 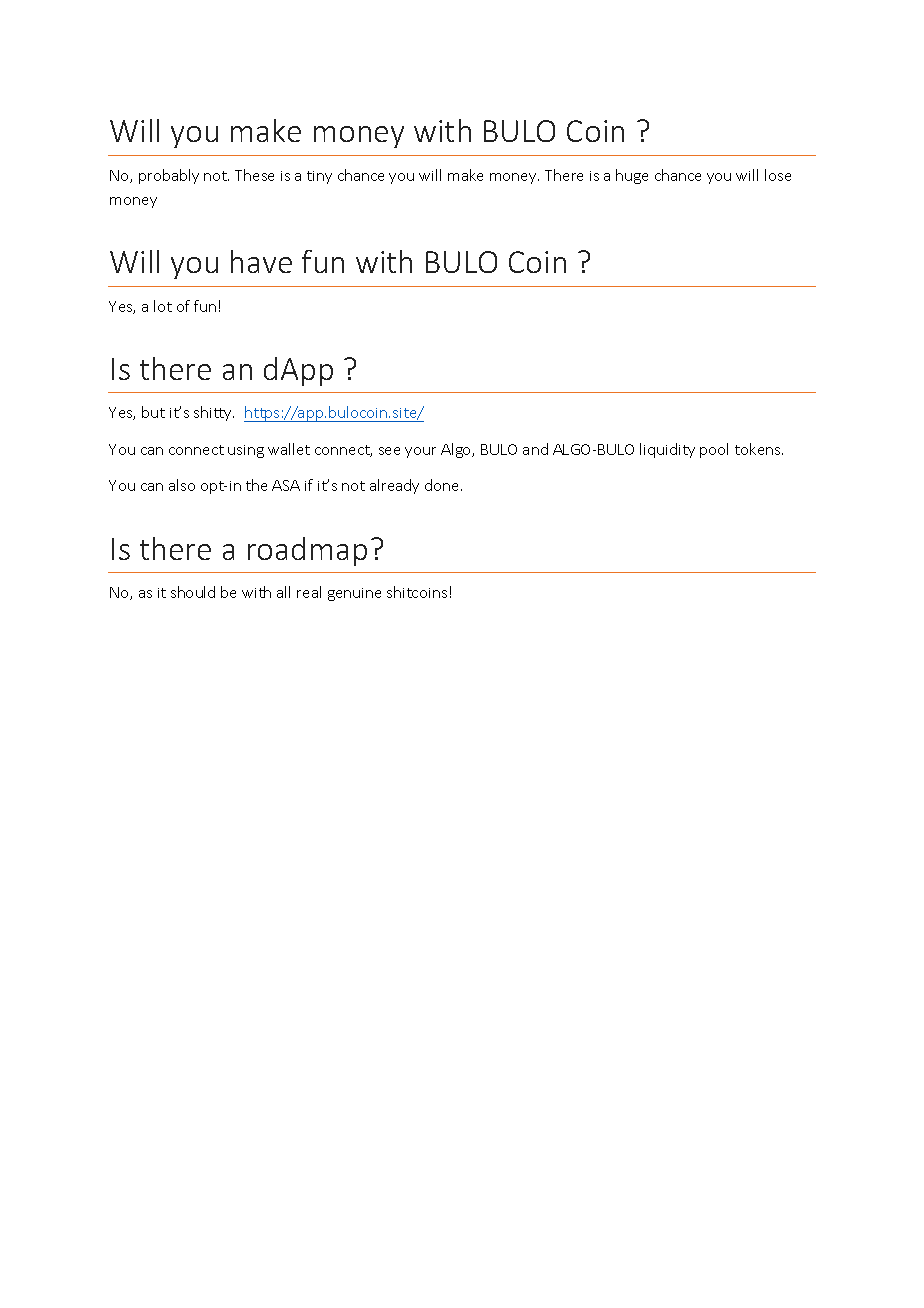 I want to click on These, so click(x=254, y=175).
